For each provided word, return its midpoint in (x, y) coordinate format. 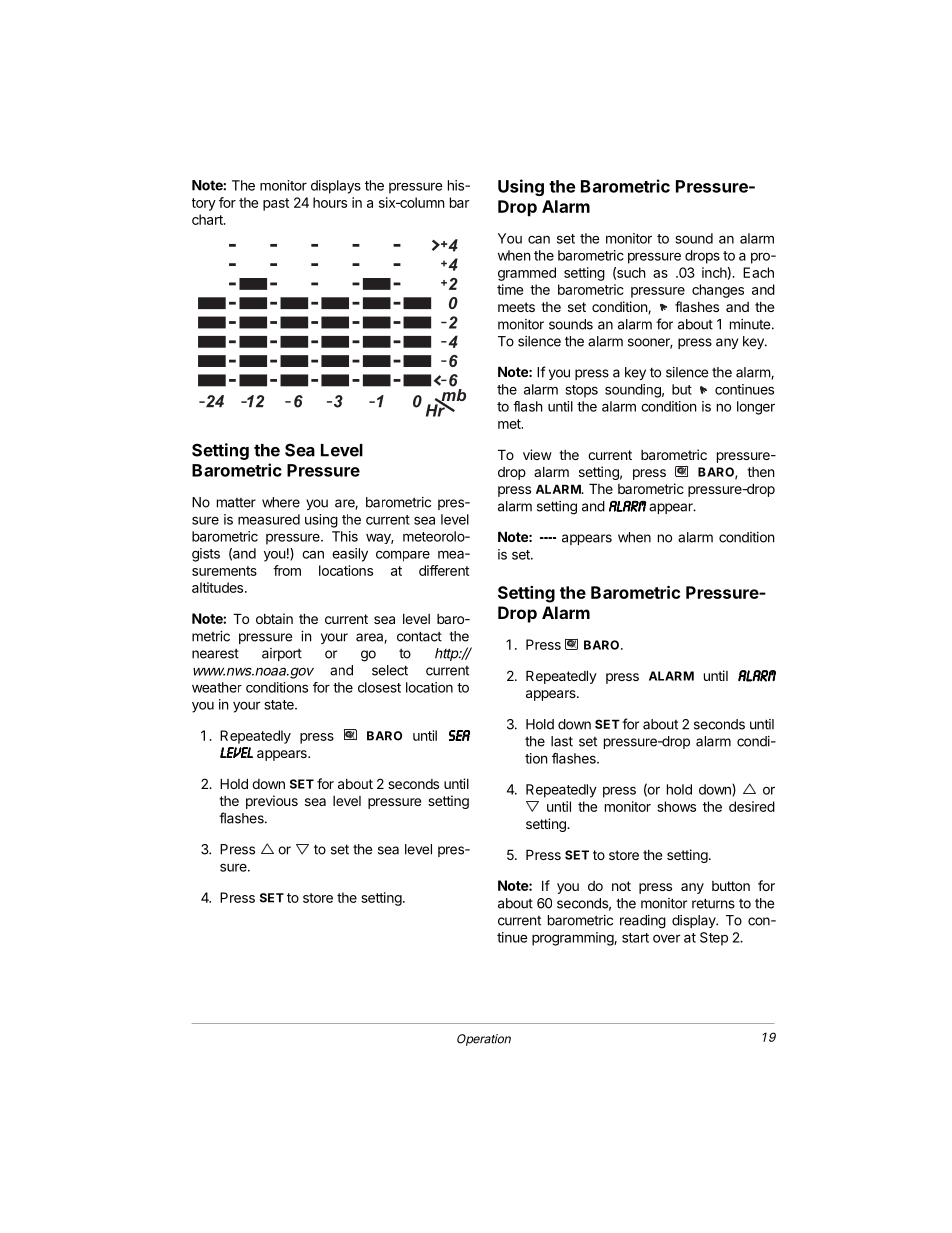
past (276, 204)
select (390, 670)
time (510, 289)
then (760, 472)
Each (758, 272)
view (537, 454)
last (562, 741)
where (281, 502)
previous (272, 802)
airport (282, 654)
